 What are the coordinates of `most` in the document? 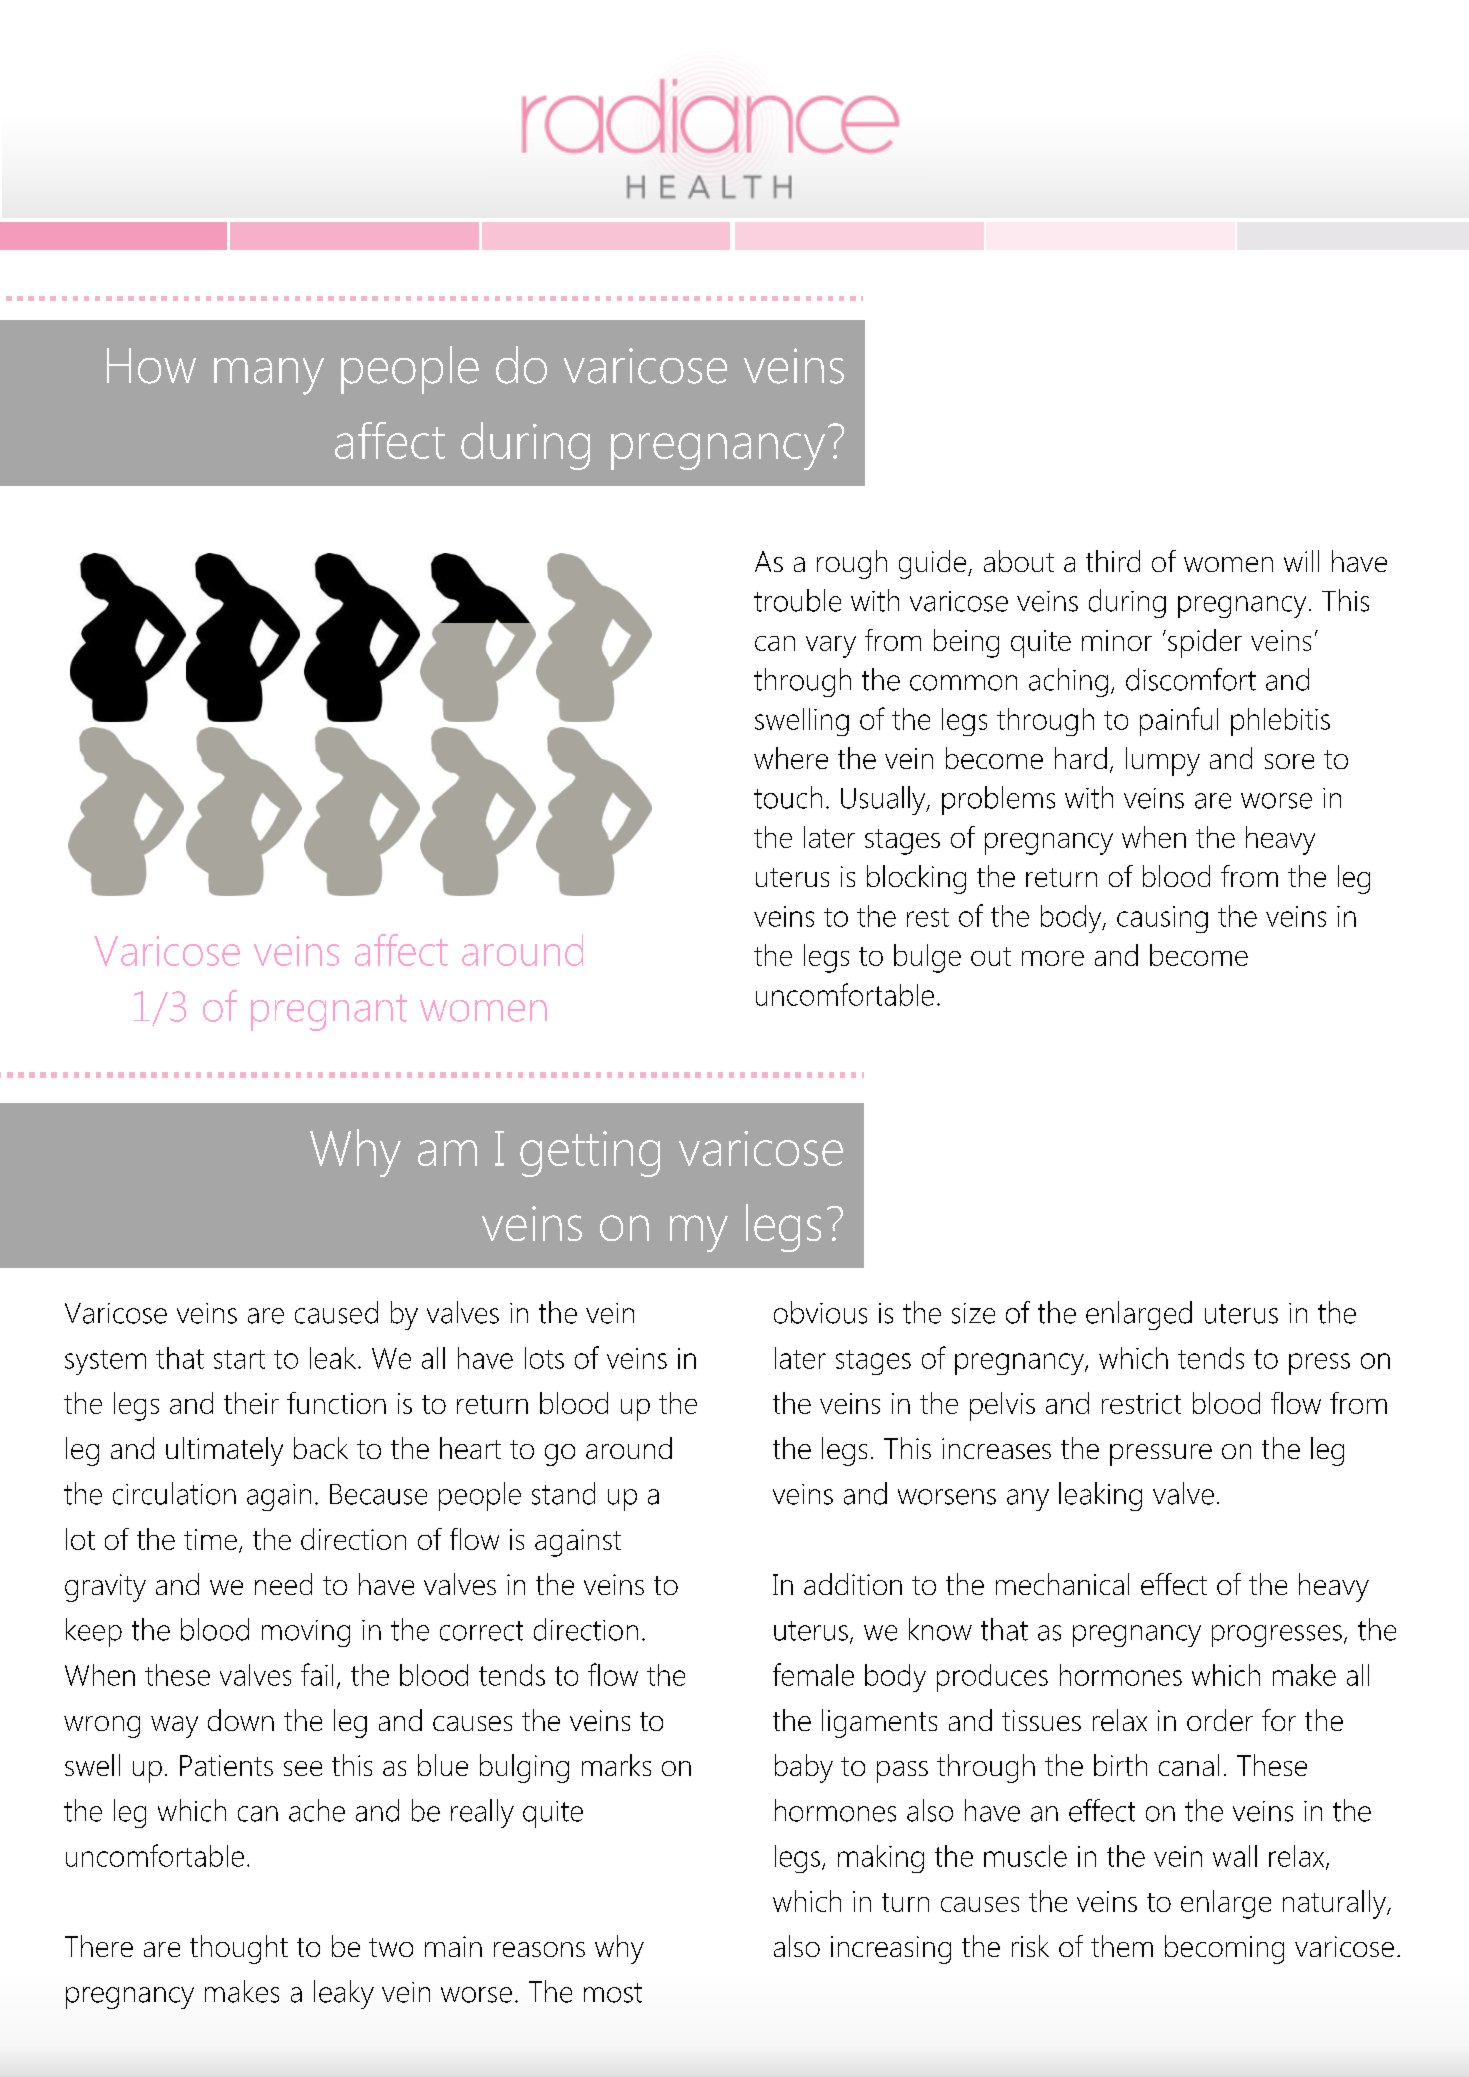 It's located at (613, 1993).
